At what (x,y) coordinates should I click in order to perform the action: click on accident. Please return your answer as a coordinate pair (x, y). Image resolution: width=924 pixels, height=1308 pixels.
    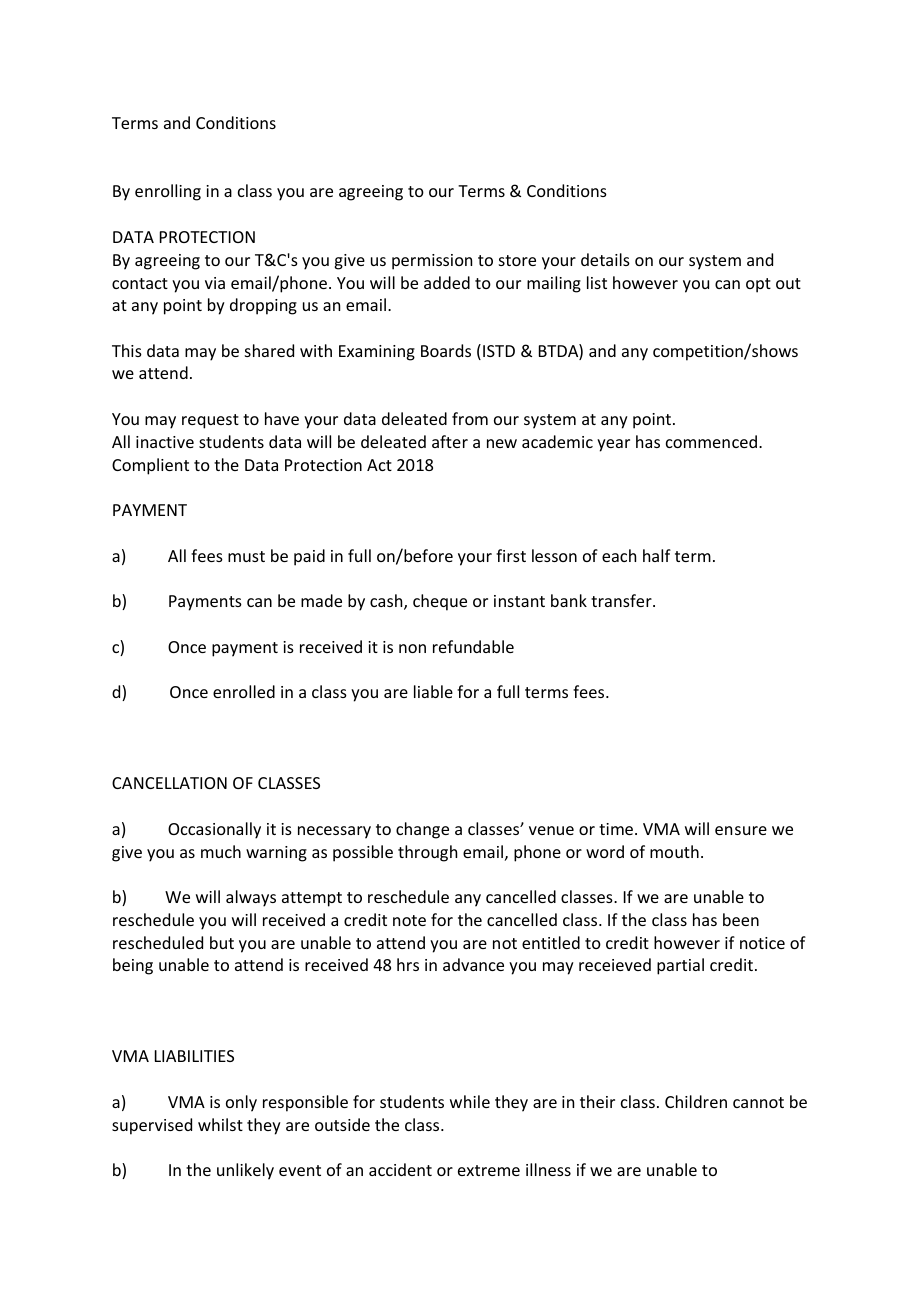
    Looking at the image, I should click on (400, 1169).
